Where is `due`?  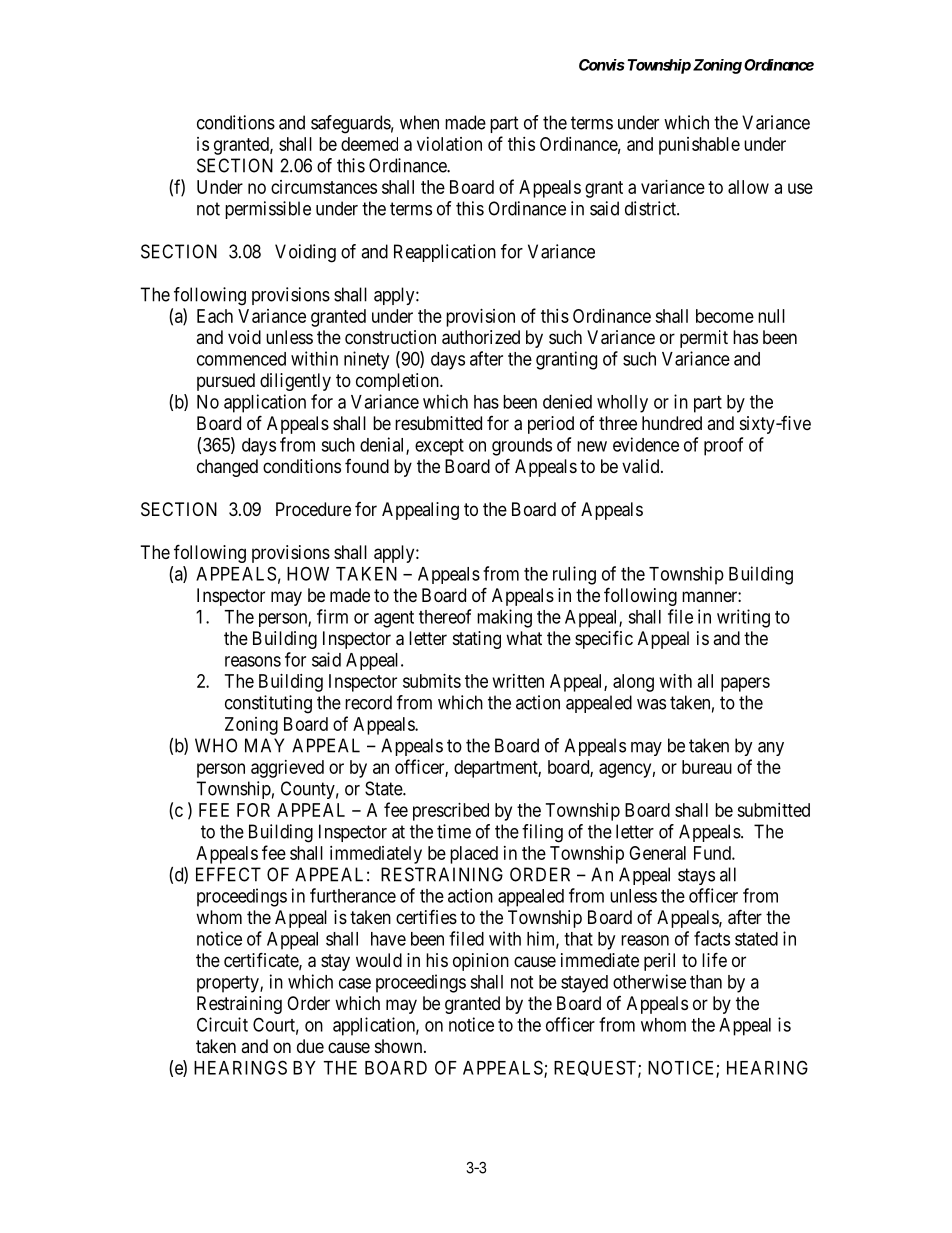 due is located at coordinates (310, 1046).
